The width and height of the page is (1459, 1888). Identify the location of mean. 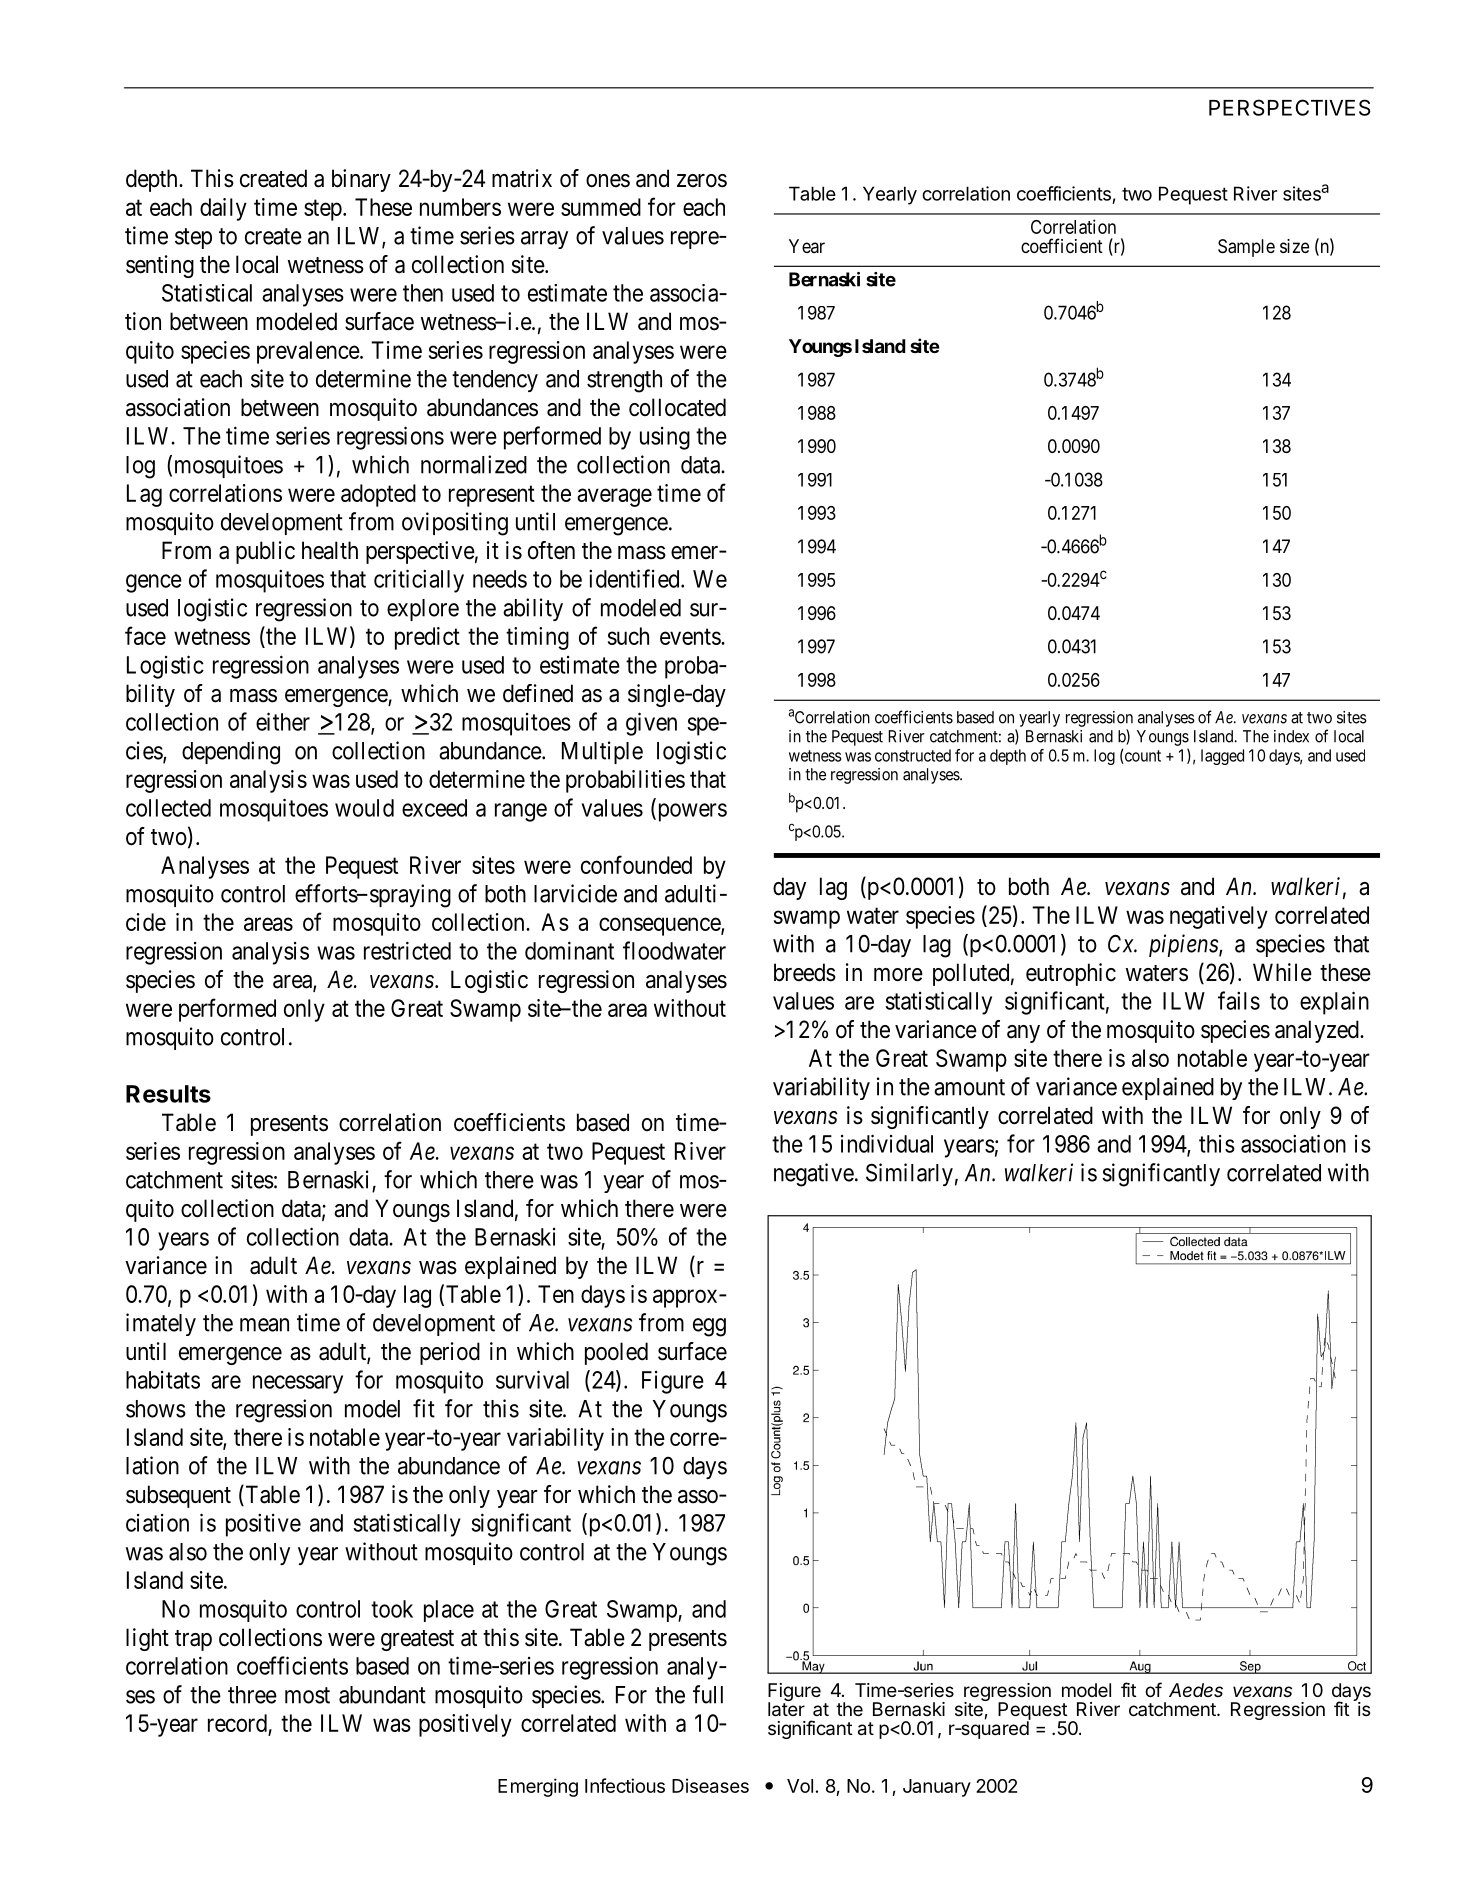
(264, 1325).
